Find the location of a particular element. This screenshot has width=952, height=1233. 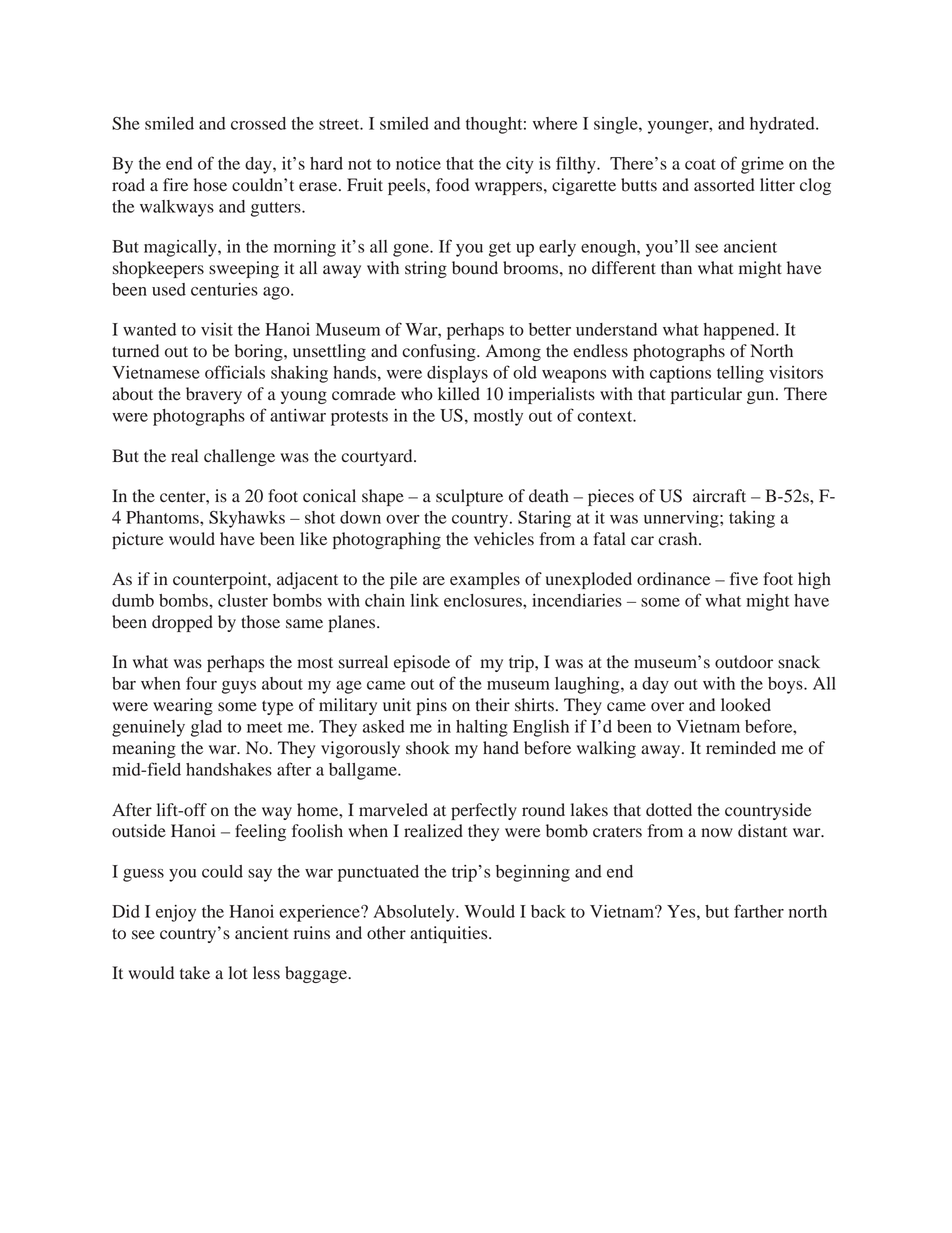

five is located at coordinates (744, 578).
